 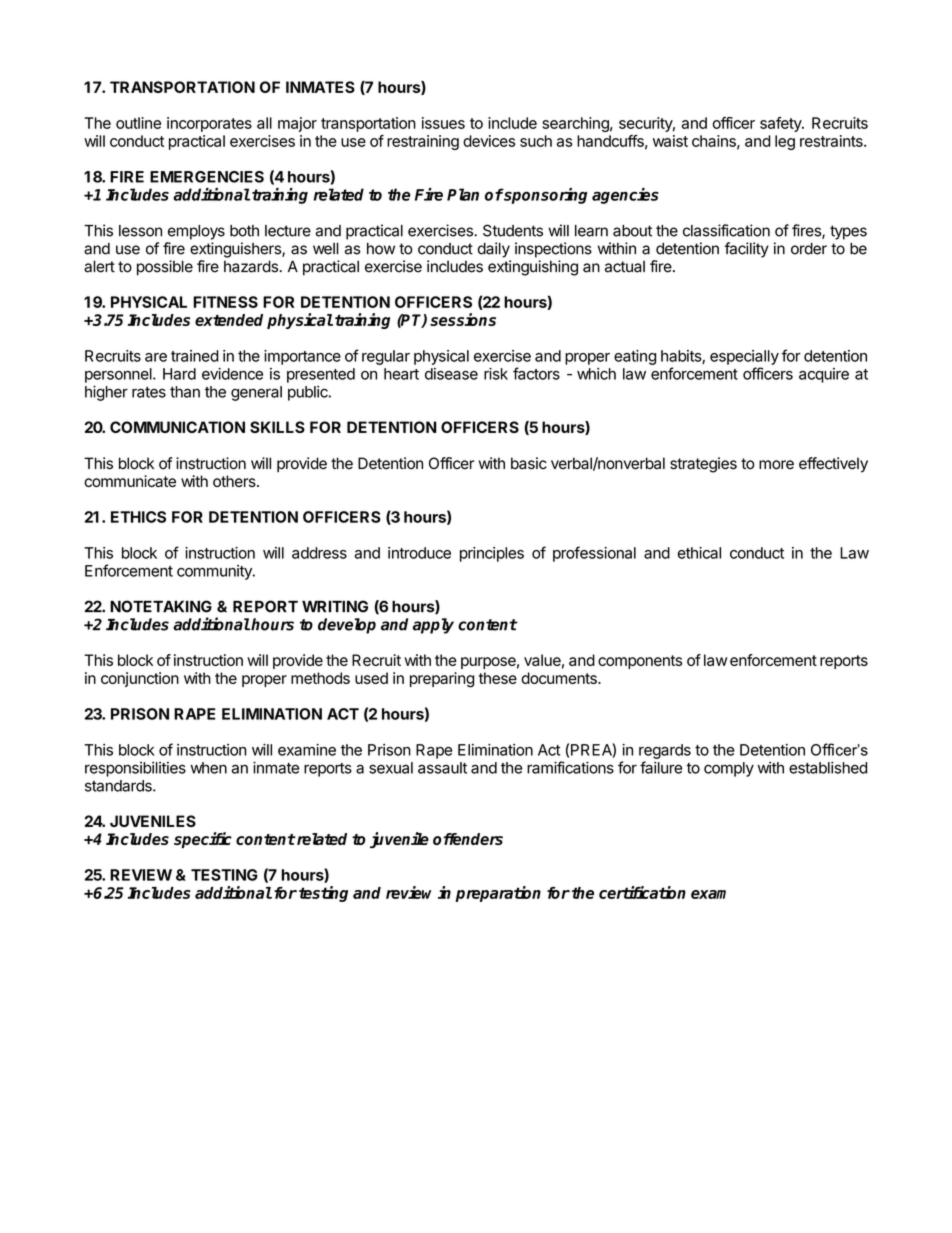 I want to click on ETHICS, so click(x=138, y=517).
